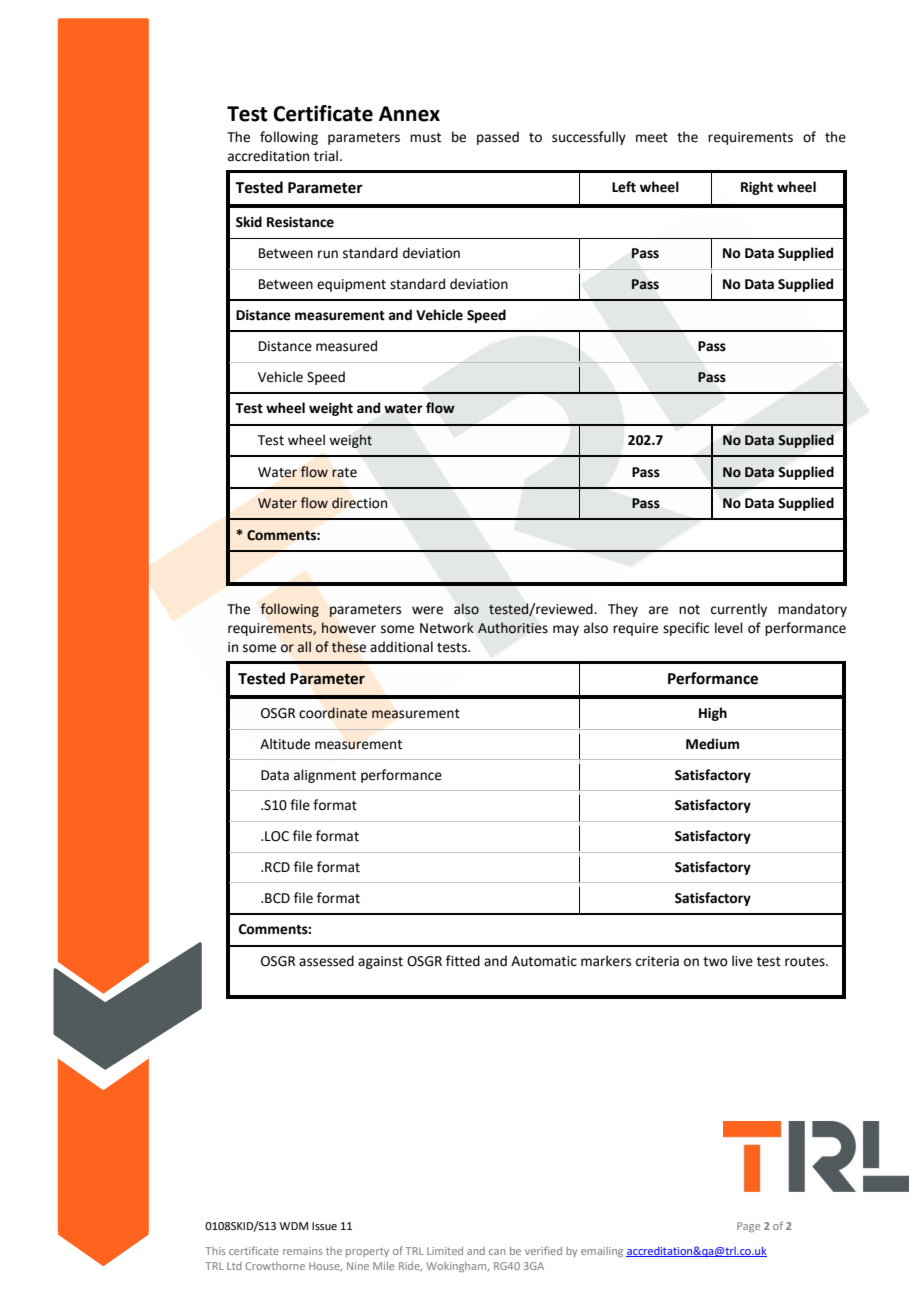 The width and height of the image is (924, 1308). What do you see at coordinates (757, 188) in the image?
I see `Right` at bounding box center [757, 188].
